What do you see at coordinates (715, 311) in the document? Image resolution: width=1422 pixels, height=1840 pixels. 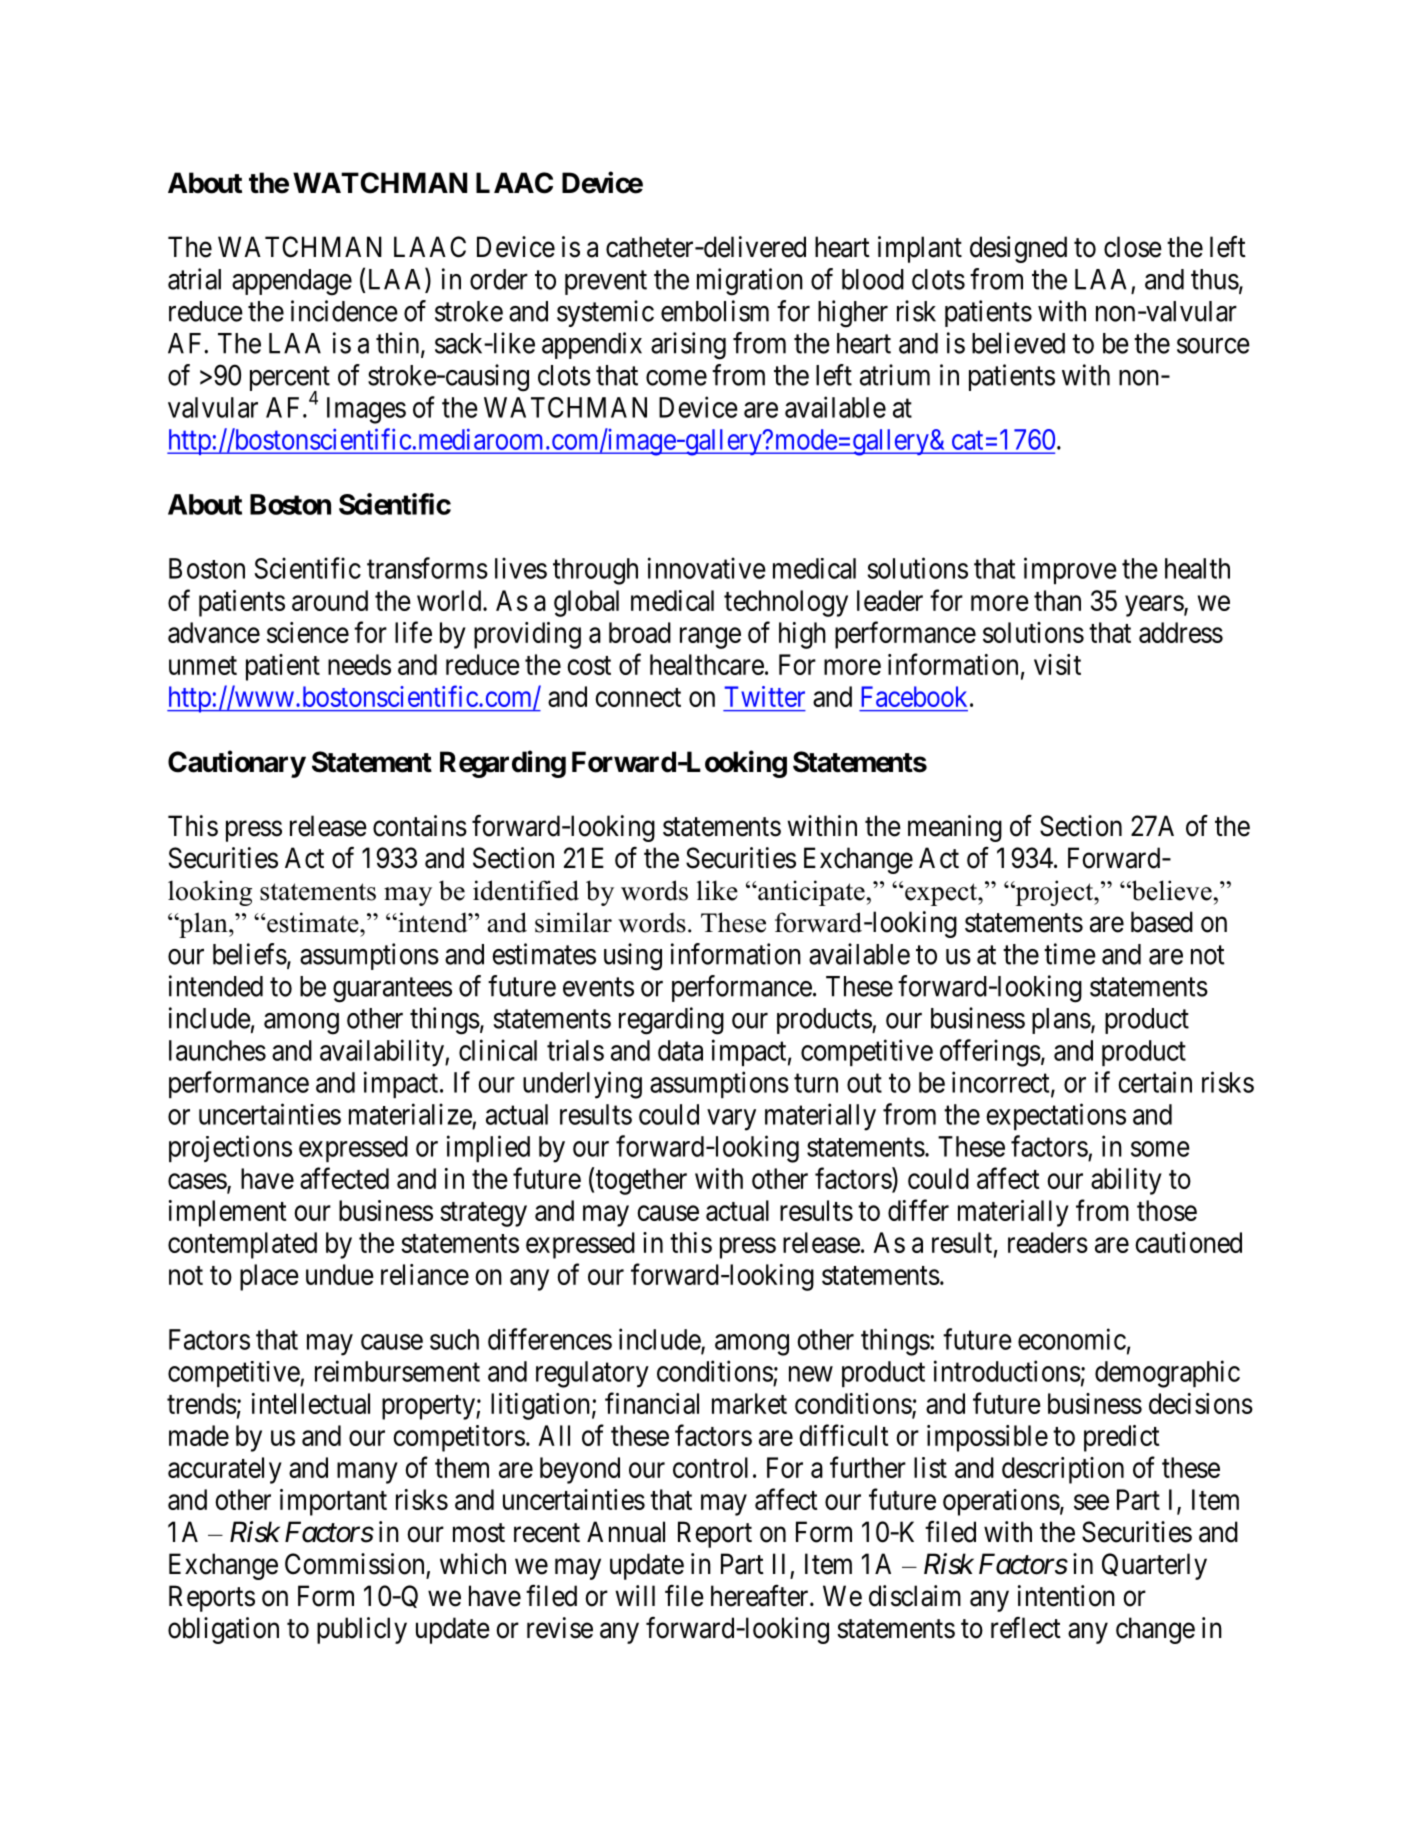 I see `embolism` at bounding box center [715, 311].
